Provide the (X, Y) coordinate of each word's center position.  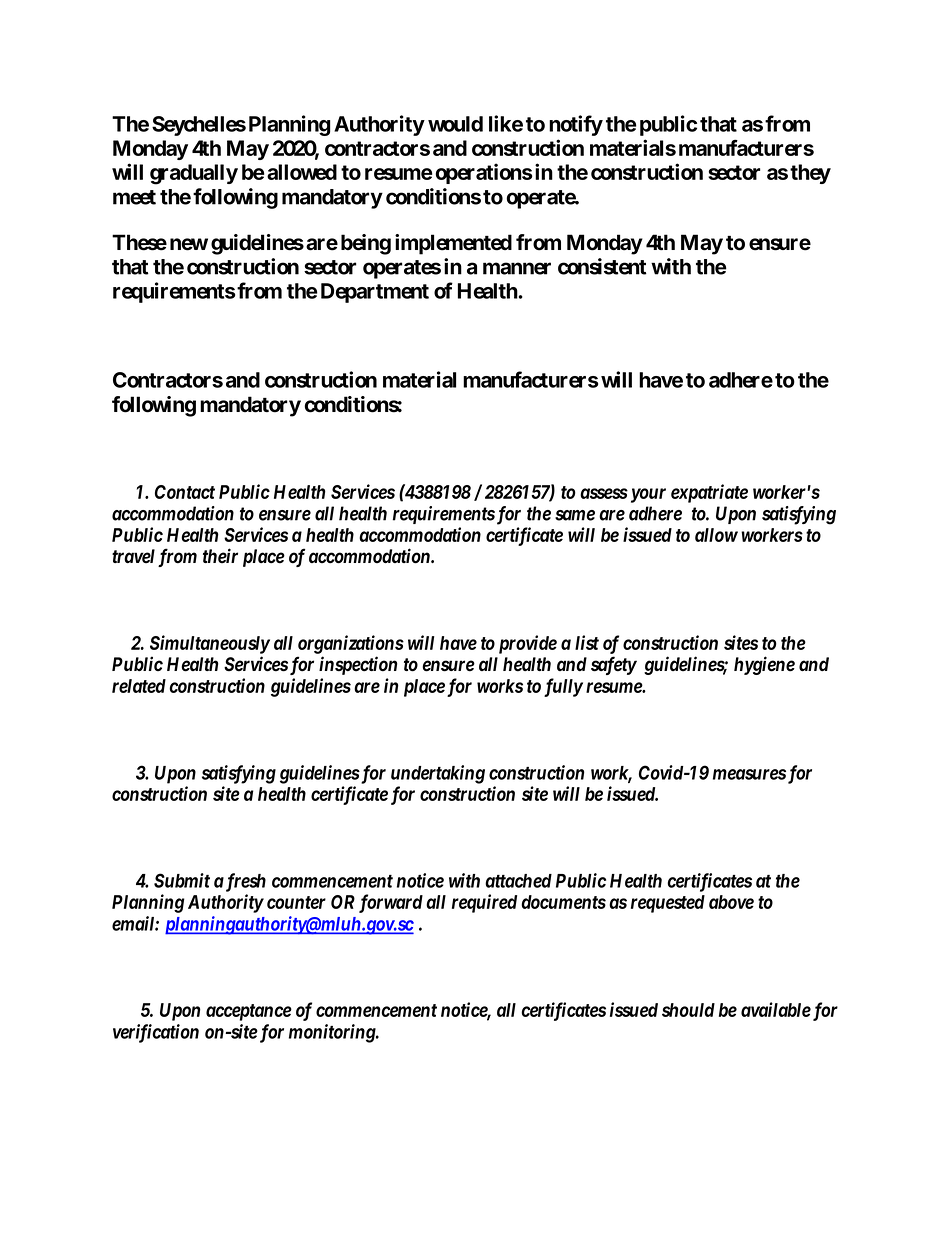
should (688, 1010)
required (484, 903)
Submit (182, 880)
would (455, 124)
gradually (194, 174)
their (220, 556)
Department (375, 293)
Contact (185, 492)
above (731, 902)
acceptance (249, 1012)
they (810, 174)
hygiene (764, 665)
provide (528, 644)
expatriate (709, 493)
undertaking (438, 774)
